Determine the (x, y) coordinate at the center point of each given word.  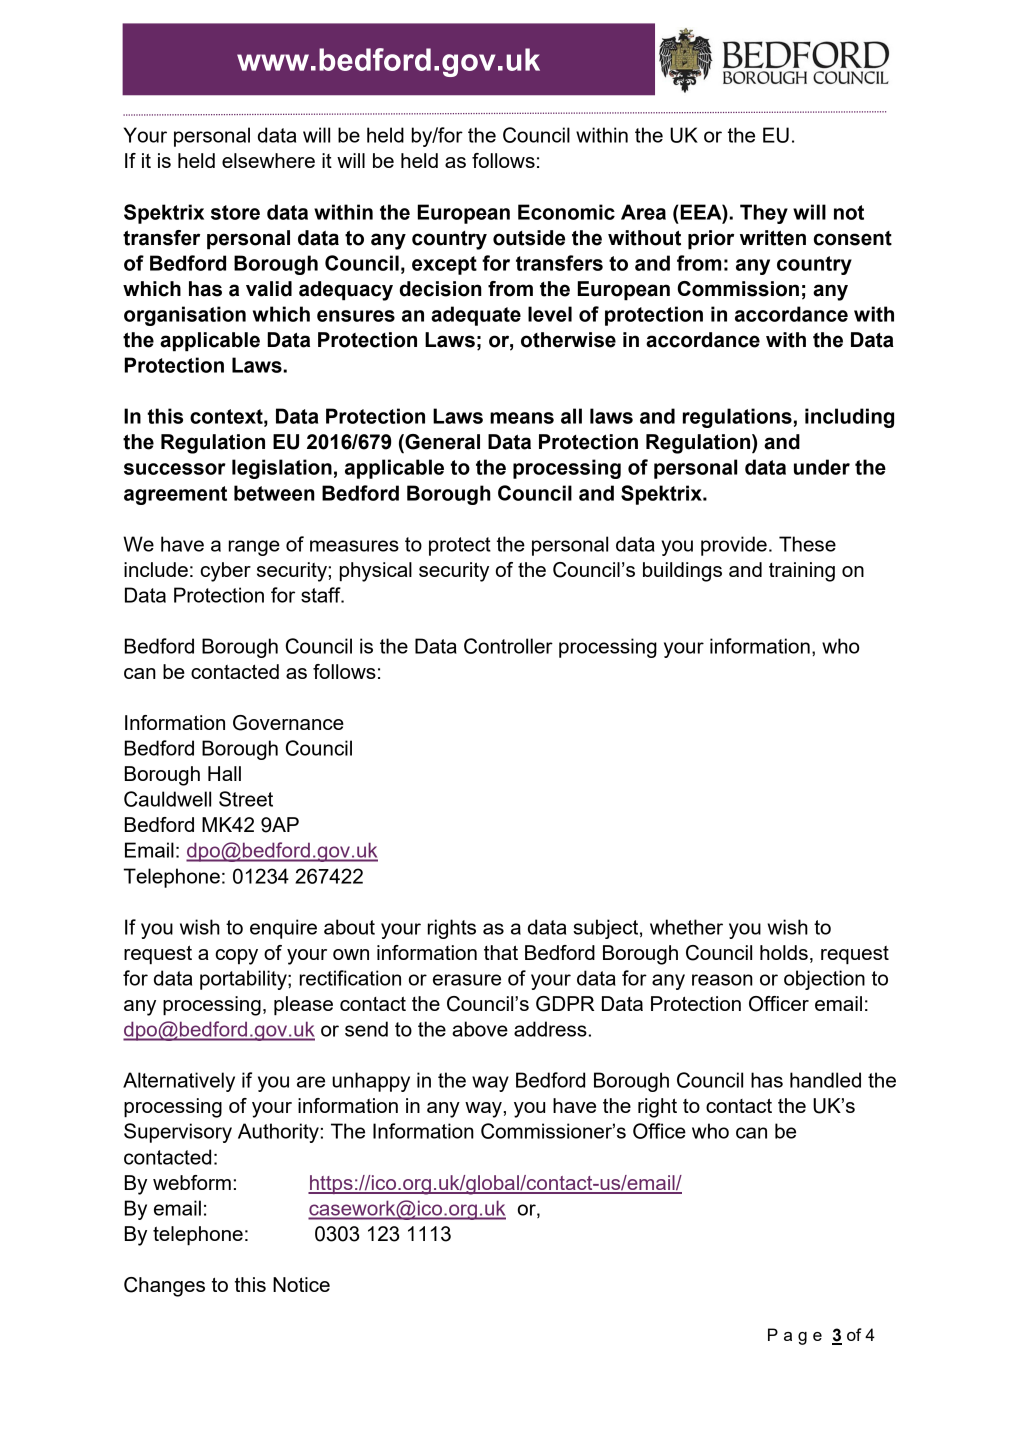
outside (529, 238)
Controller (508, 646)
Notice (301, 1284)
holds (784, 952)
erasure (467, 980)
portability (244, 980)
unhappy (371, 1082)
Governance (288, 723)
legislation (282, 469)
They (764, 214)
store (235, 212)
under (822, 467)
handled (825, 1080)
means (522, 418)
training (802, 572)
